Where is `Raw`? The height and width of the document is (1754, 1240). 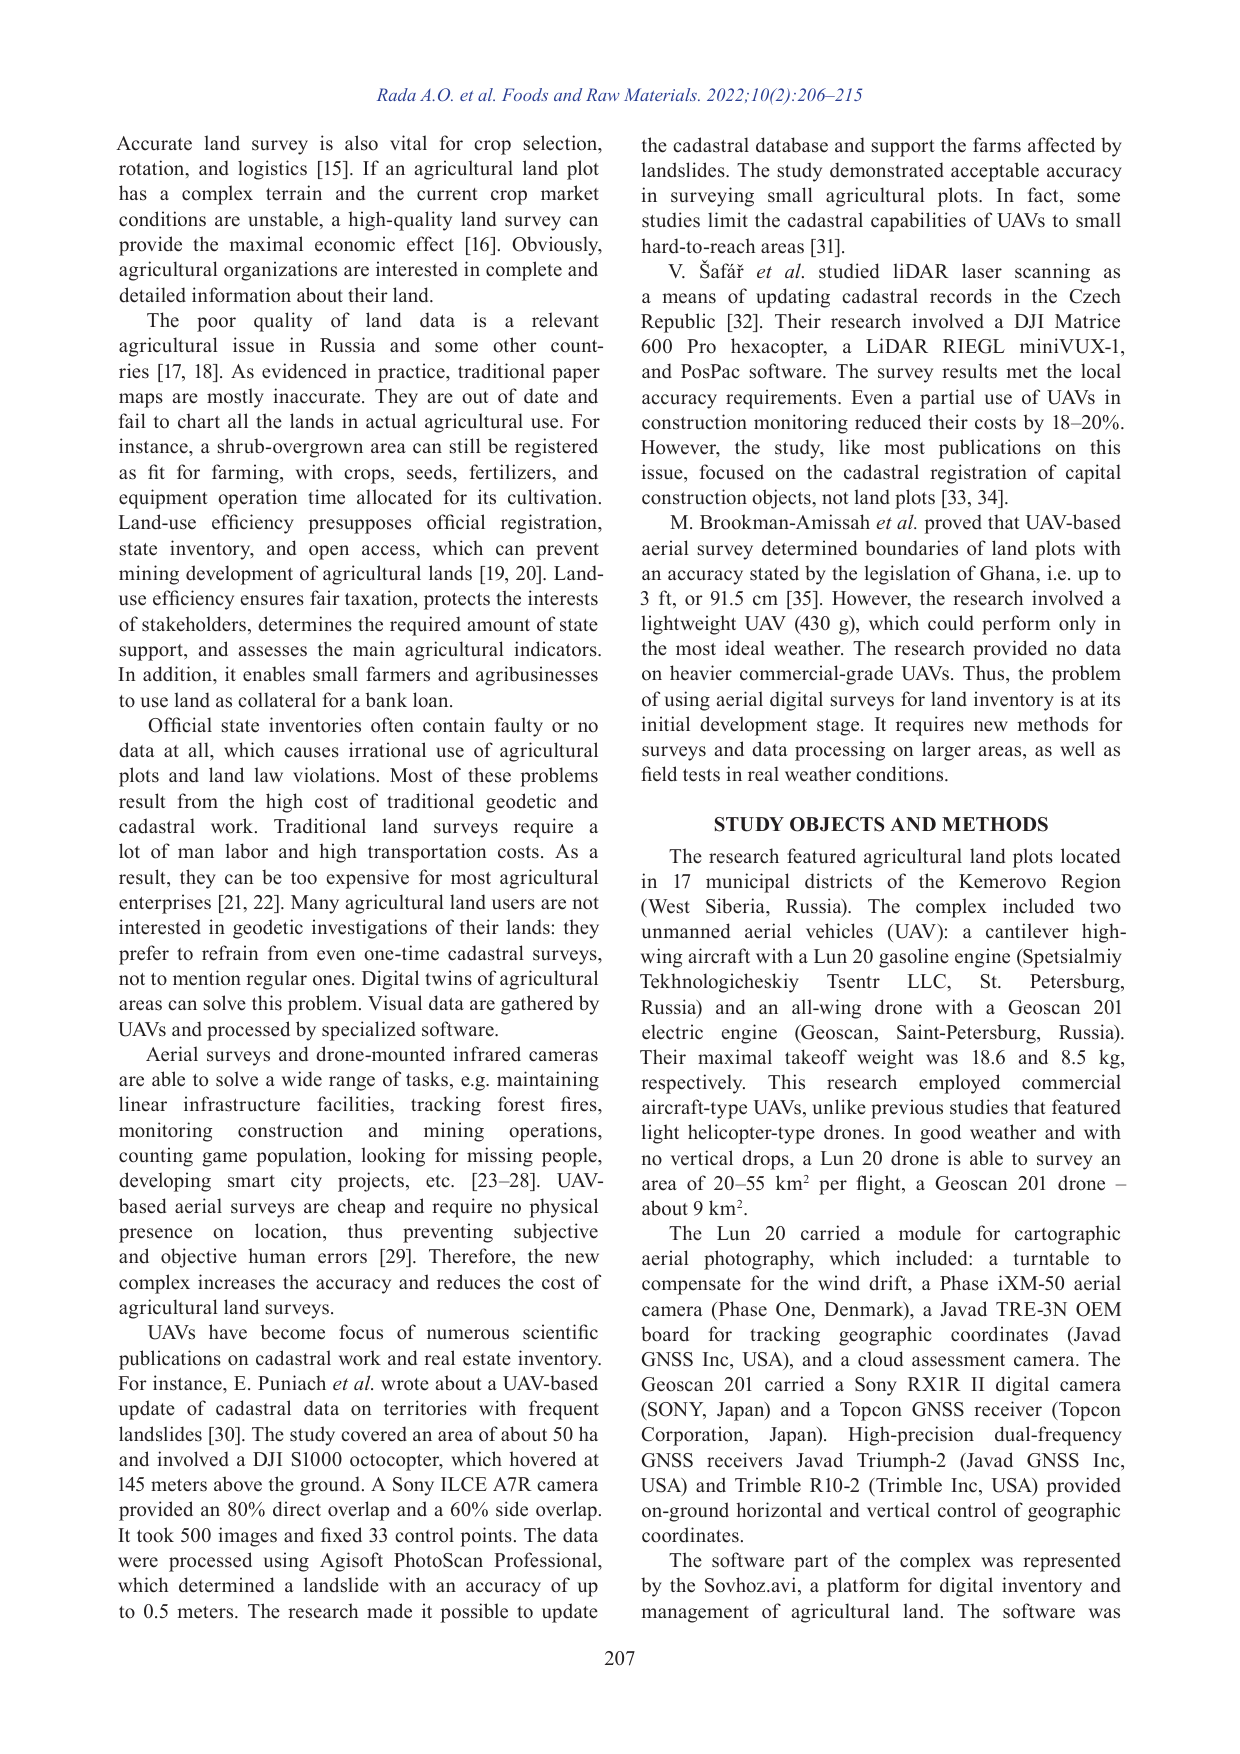 Raw is located at coordinates (603, 94).
